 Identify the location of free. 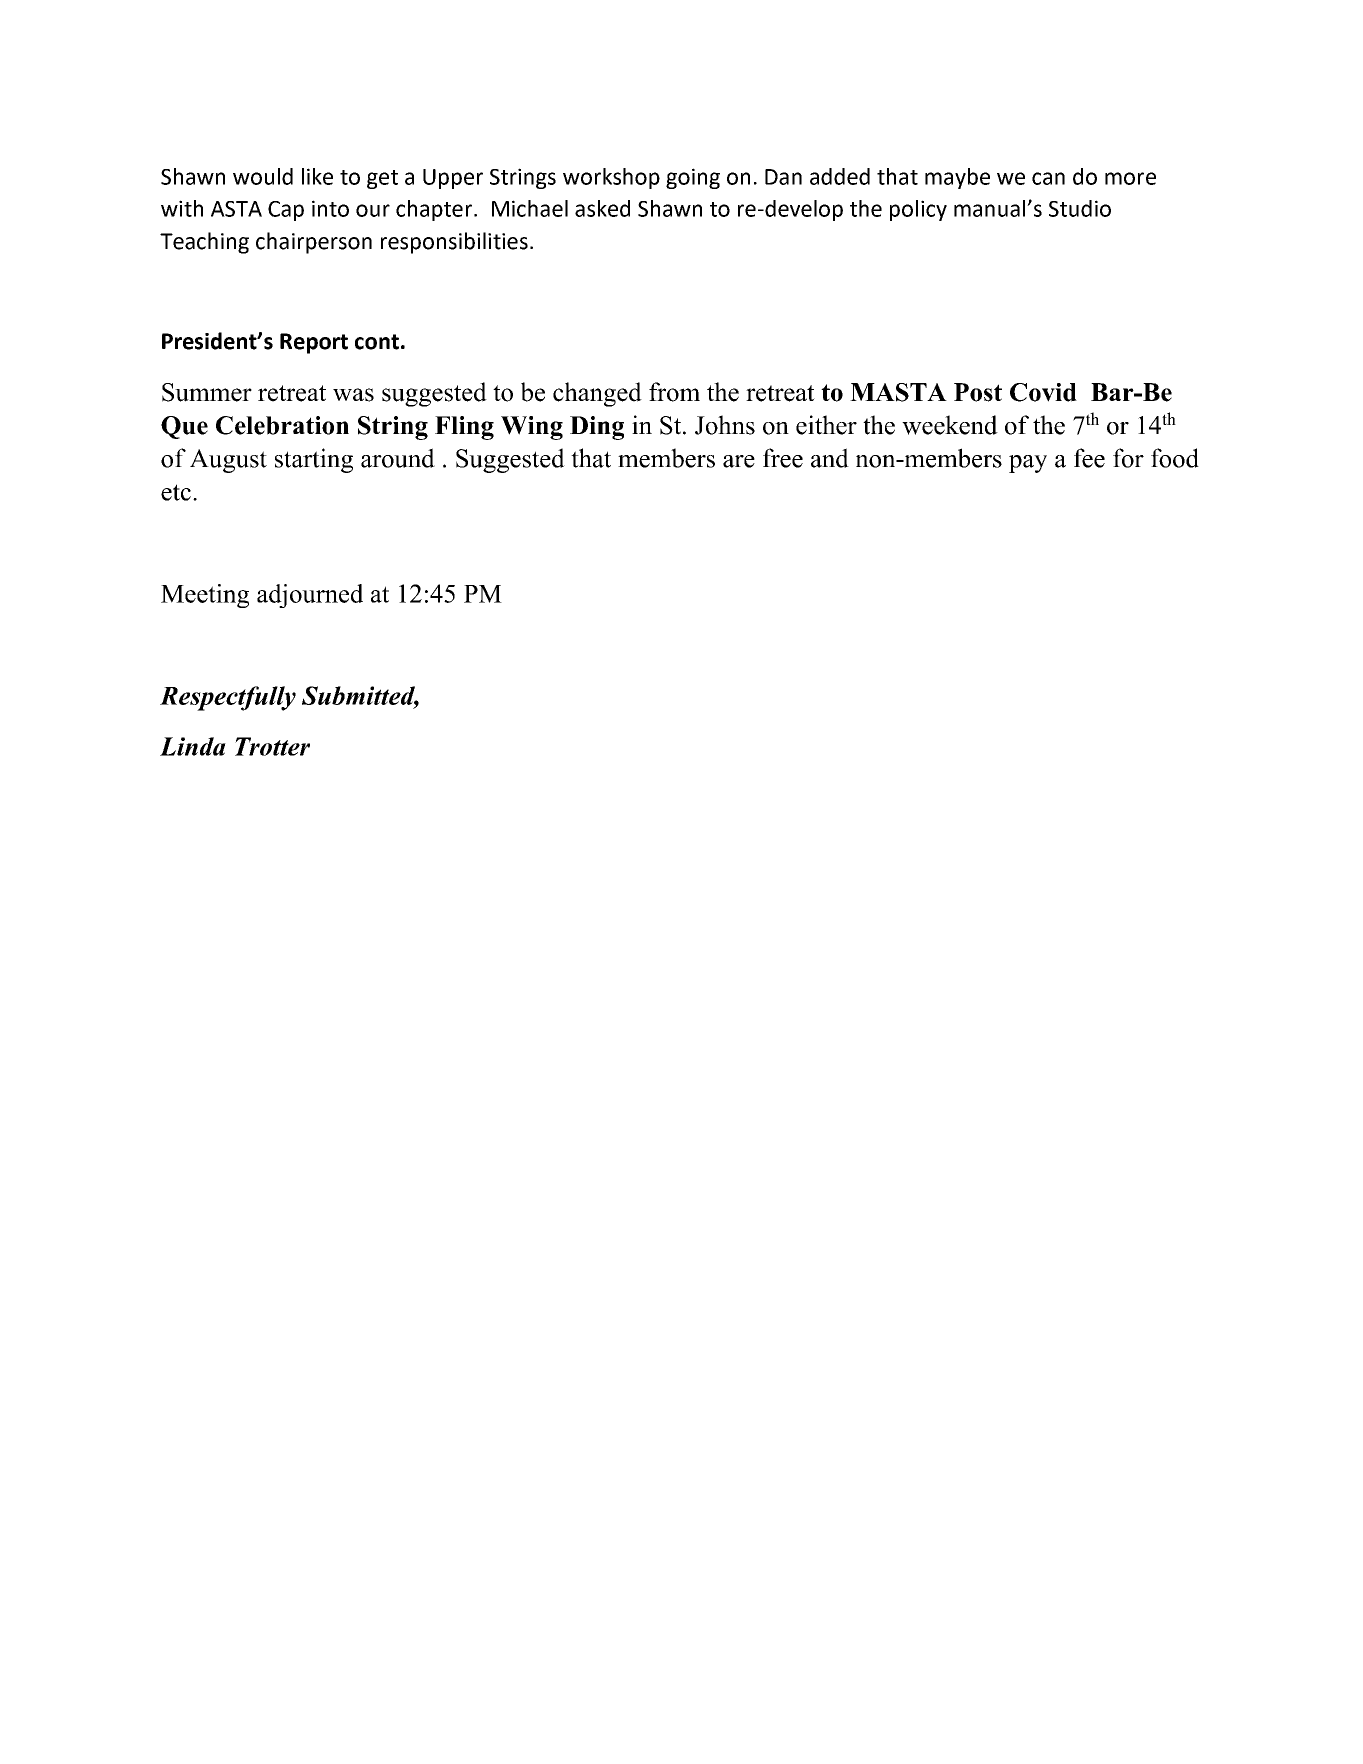
(783, 458).
